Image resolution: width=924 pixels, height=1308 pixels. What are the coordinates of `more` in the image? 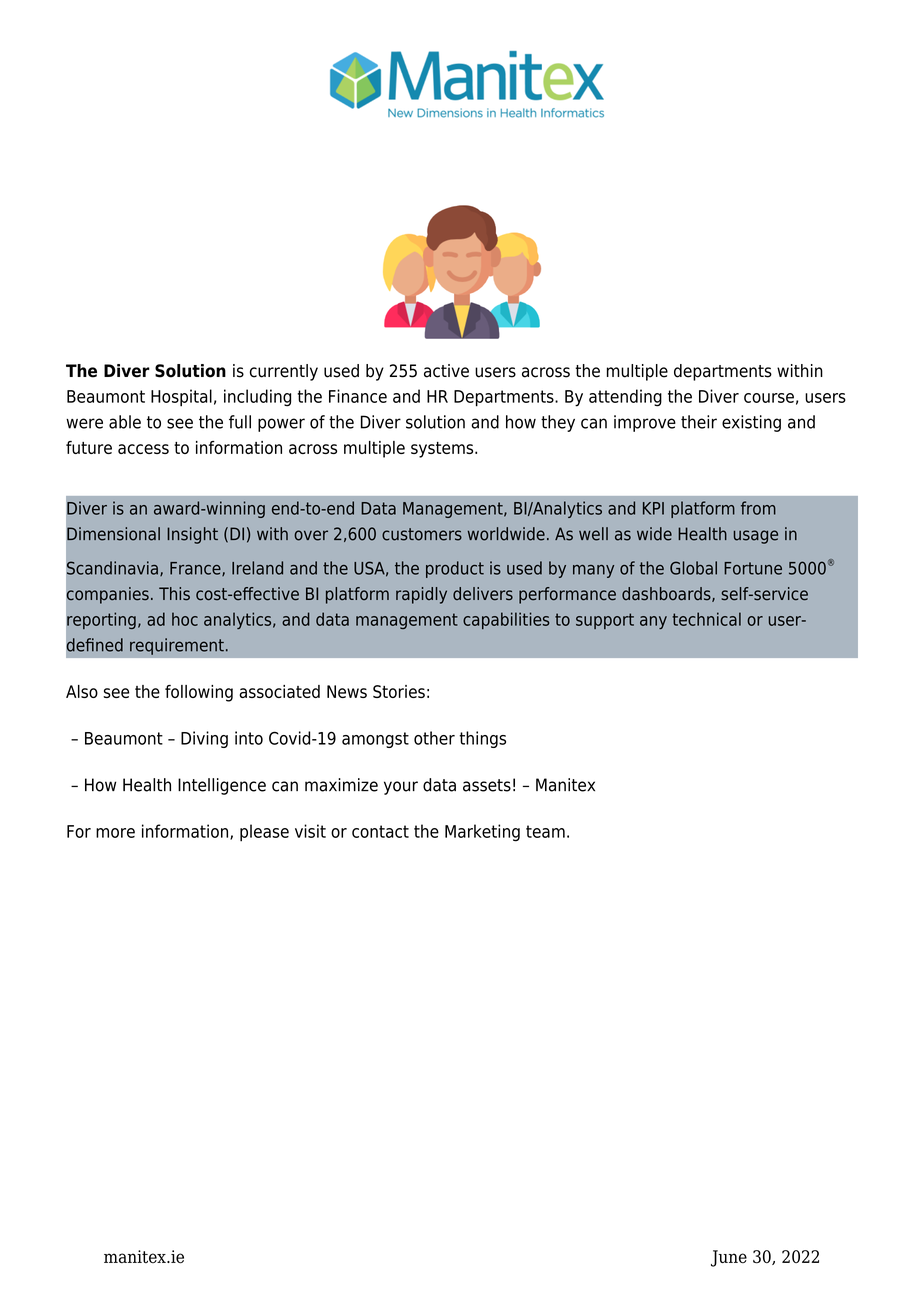 It's located at (115, 833).
